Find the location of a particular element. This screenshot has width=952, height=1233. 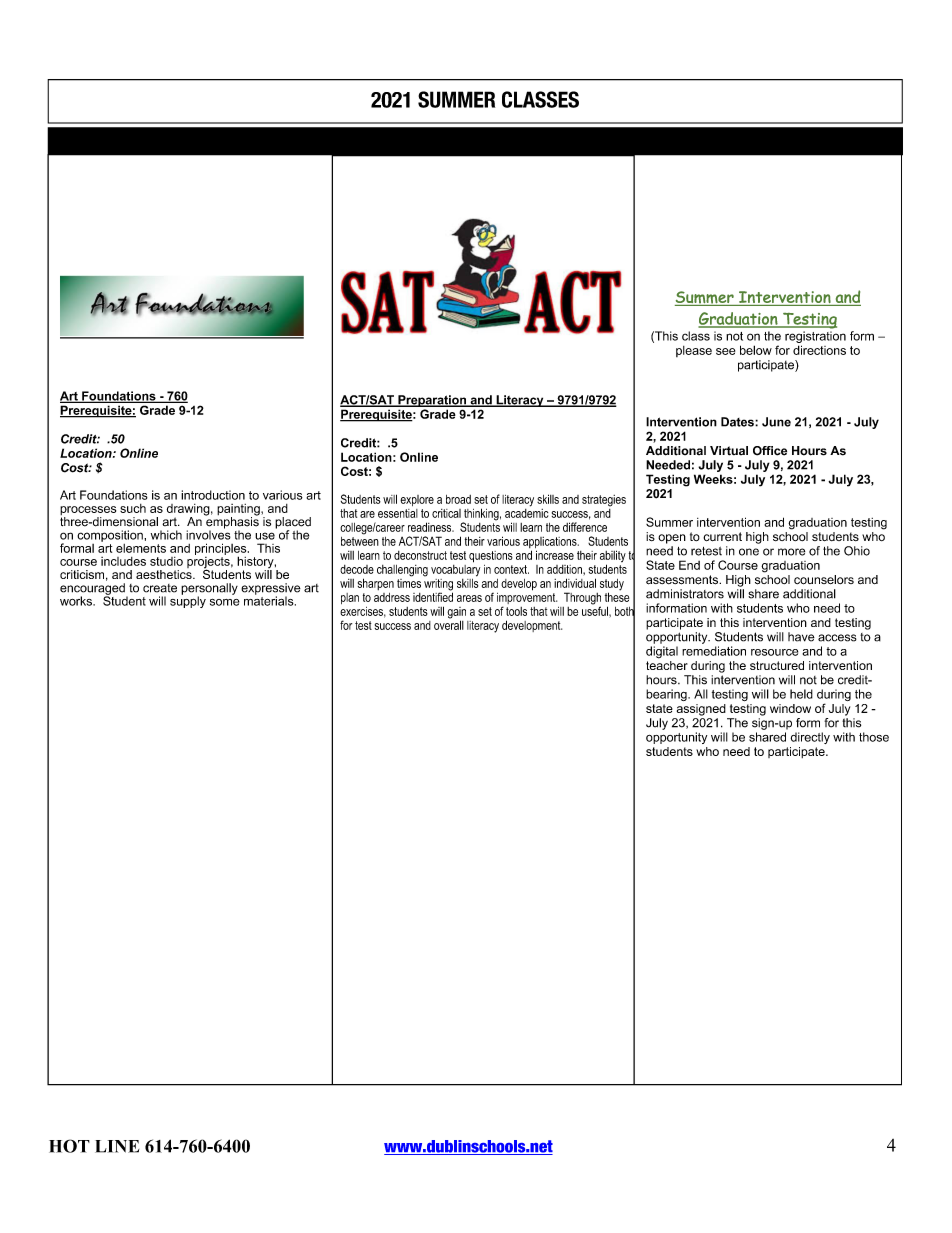

overall is located at coordinates (449, 624).
